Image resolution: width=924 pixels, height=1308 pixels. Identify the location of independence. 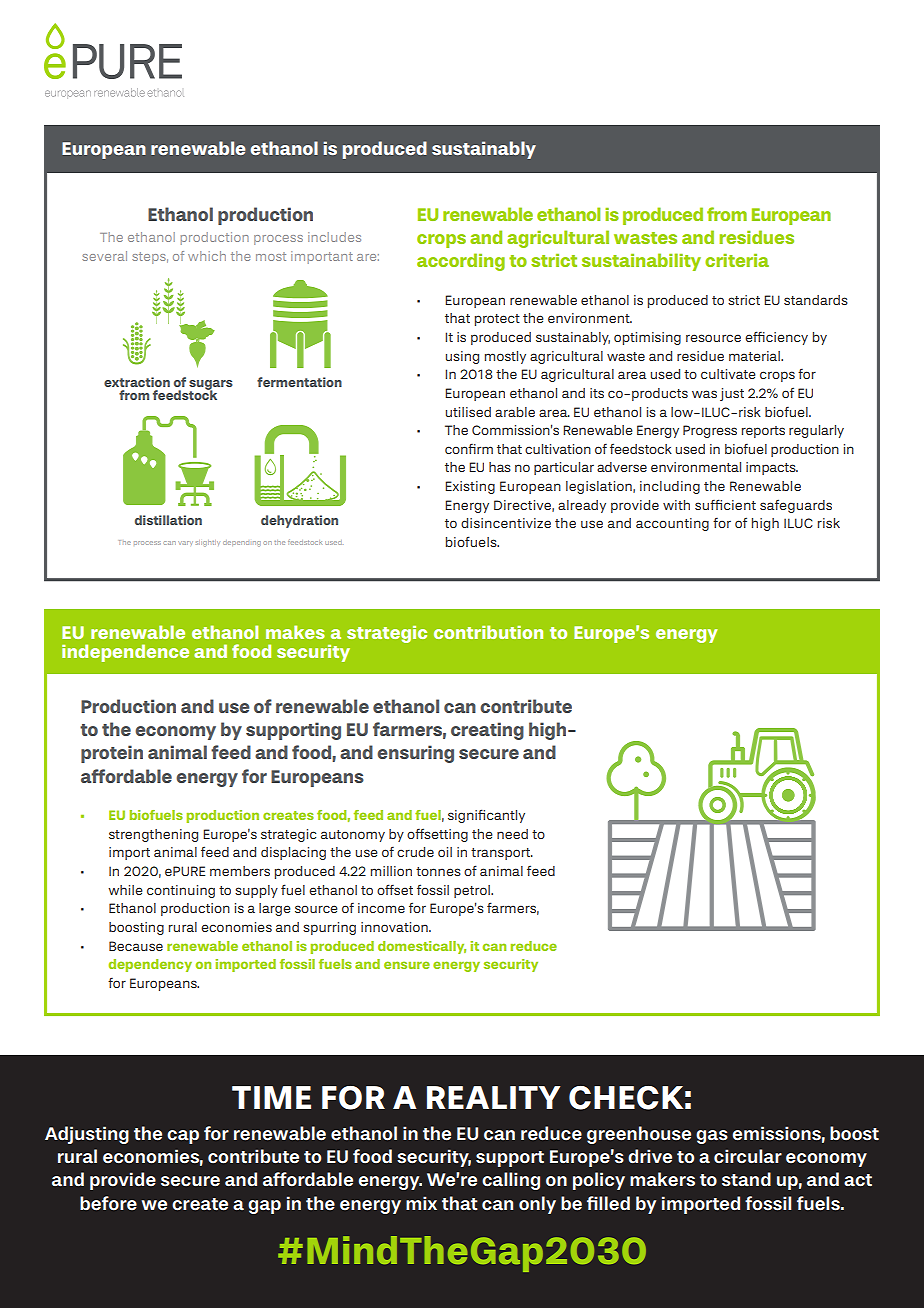
(125, 653).
